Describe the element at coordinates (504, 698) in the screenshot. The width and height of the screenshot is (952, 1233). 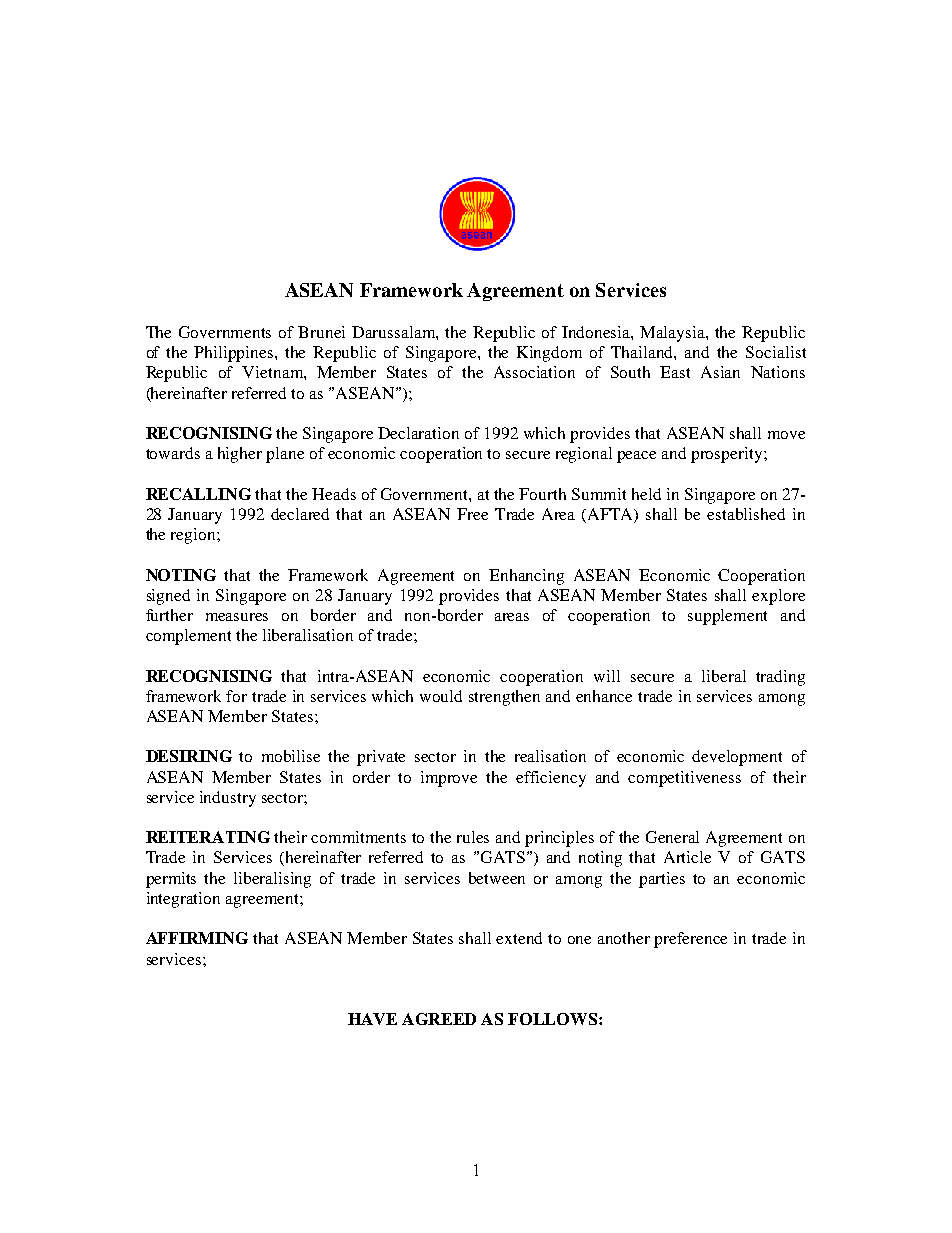
I see `strengthen` at that location.
